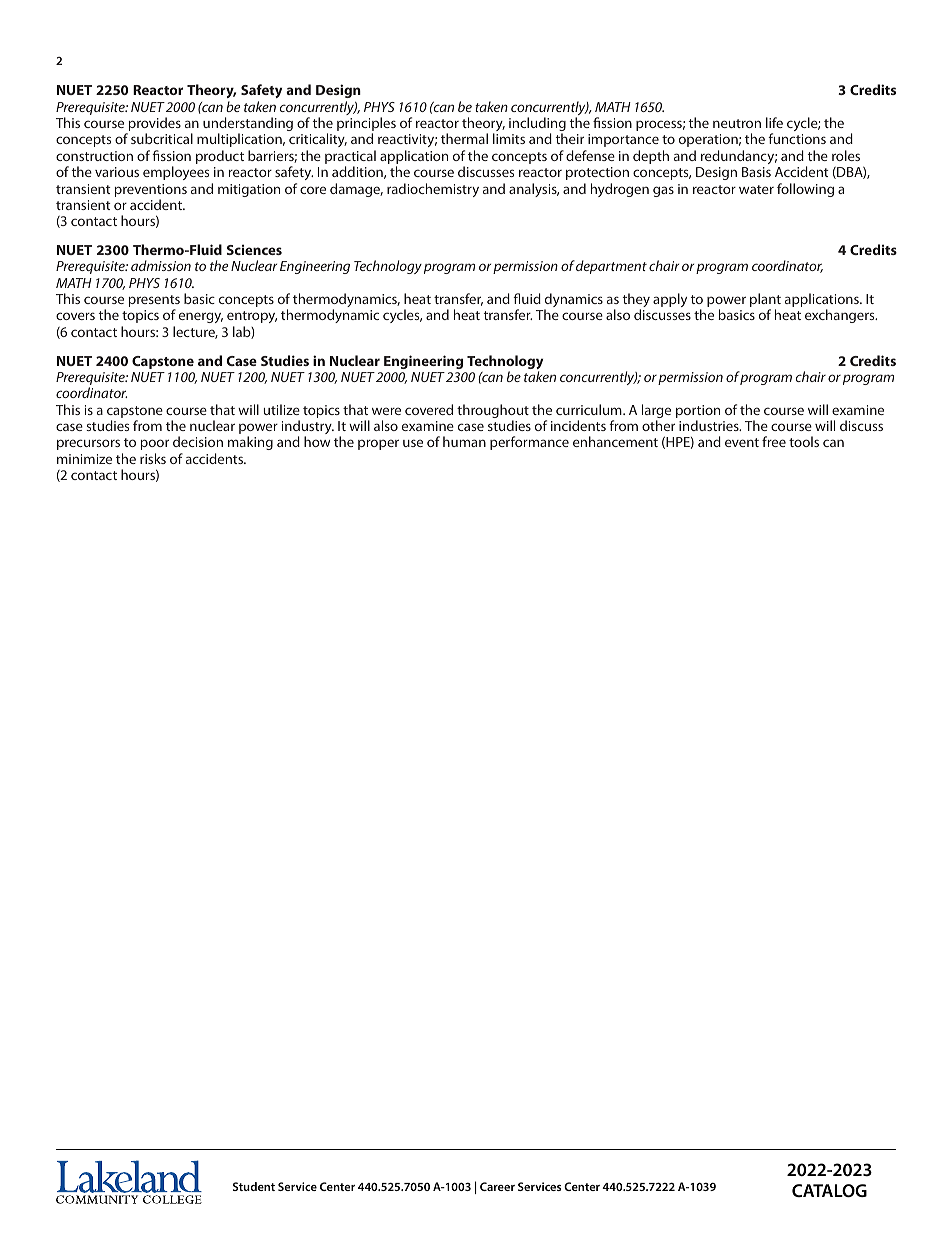 The image size is (952, 1233). What do you see at coordinates (710, 425) in the screenshot?
I see `industries` at bounding box center [710, 425].
